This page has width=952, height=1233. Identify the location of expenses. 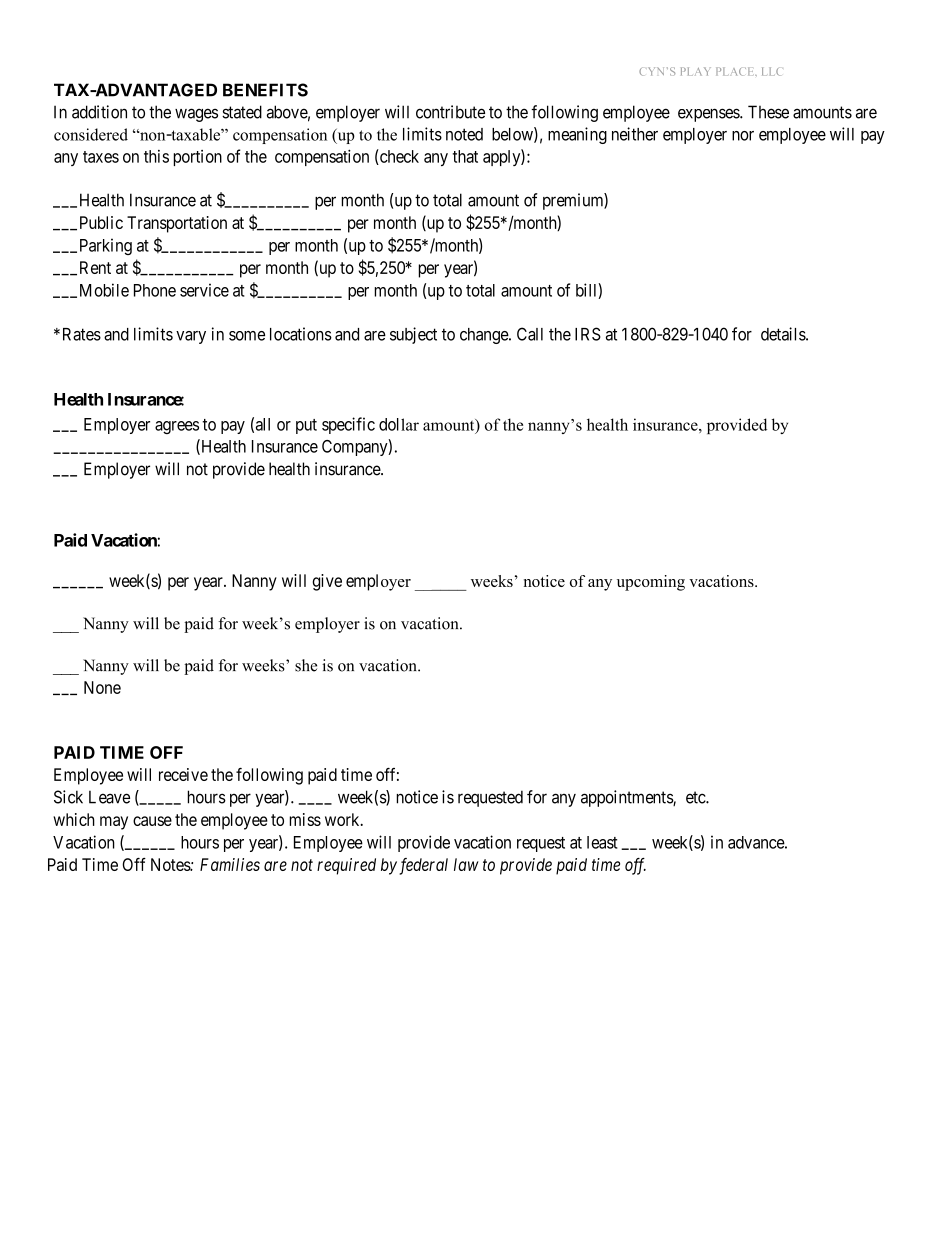
(709, 115).
